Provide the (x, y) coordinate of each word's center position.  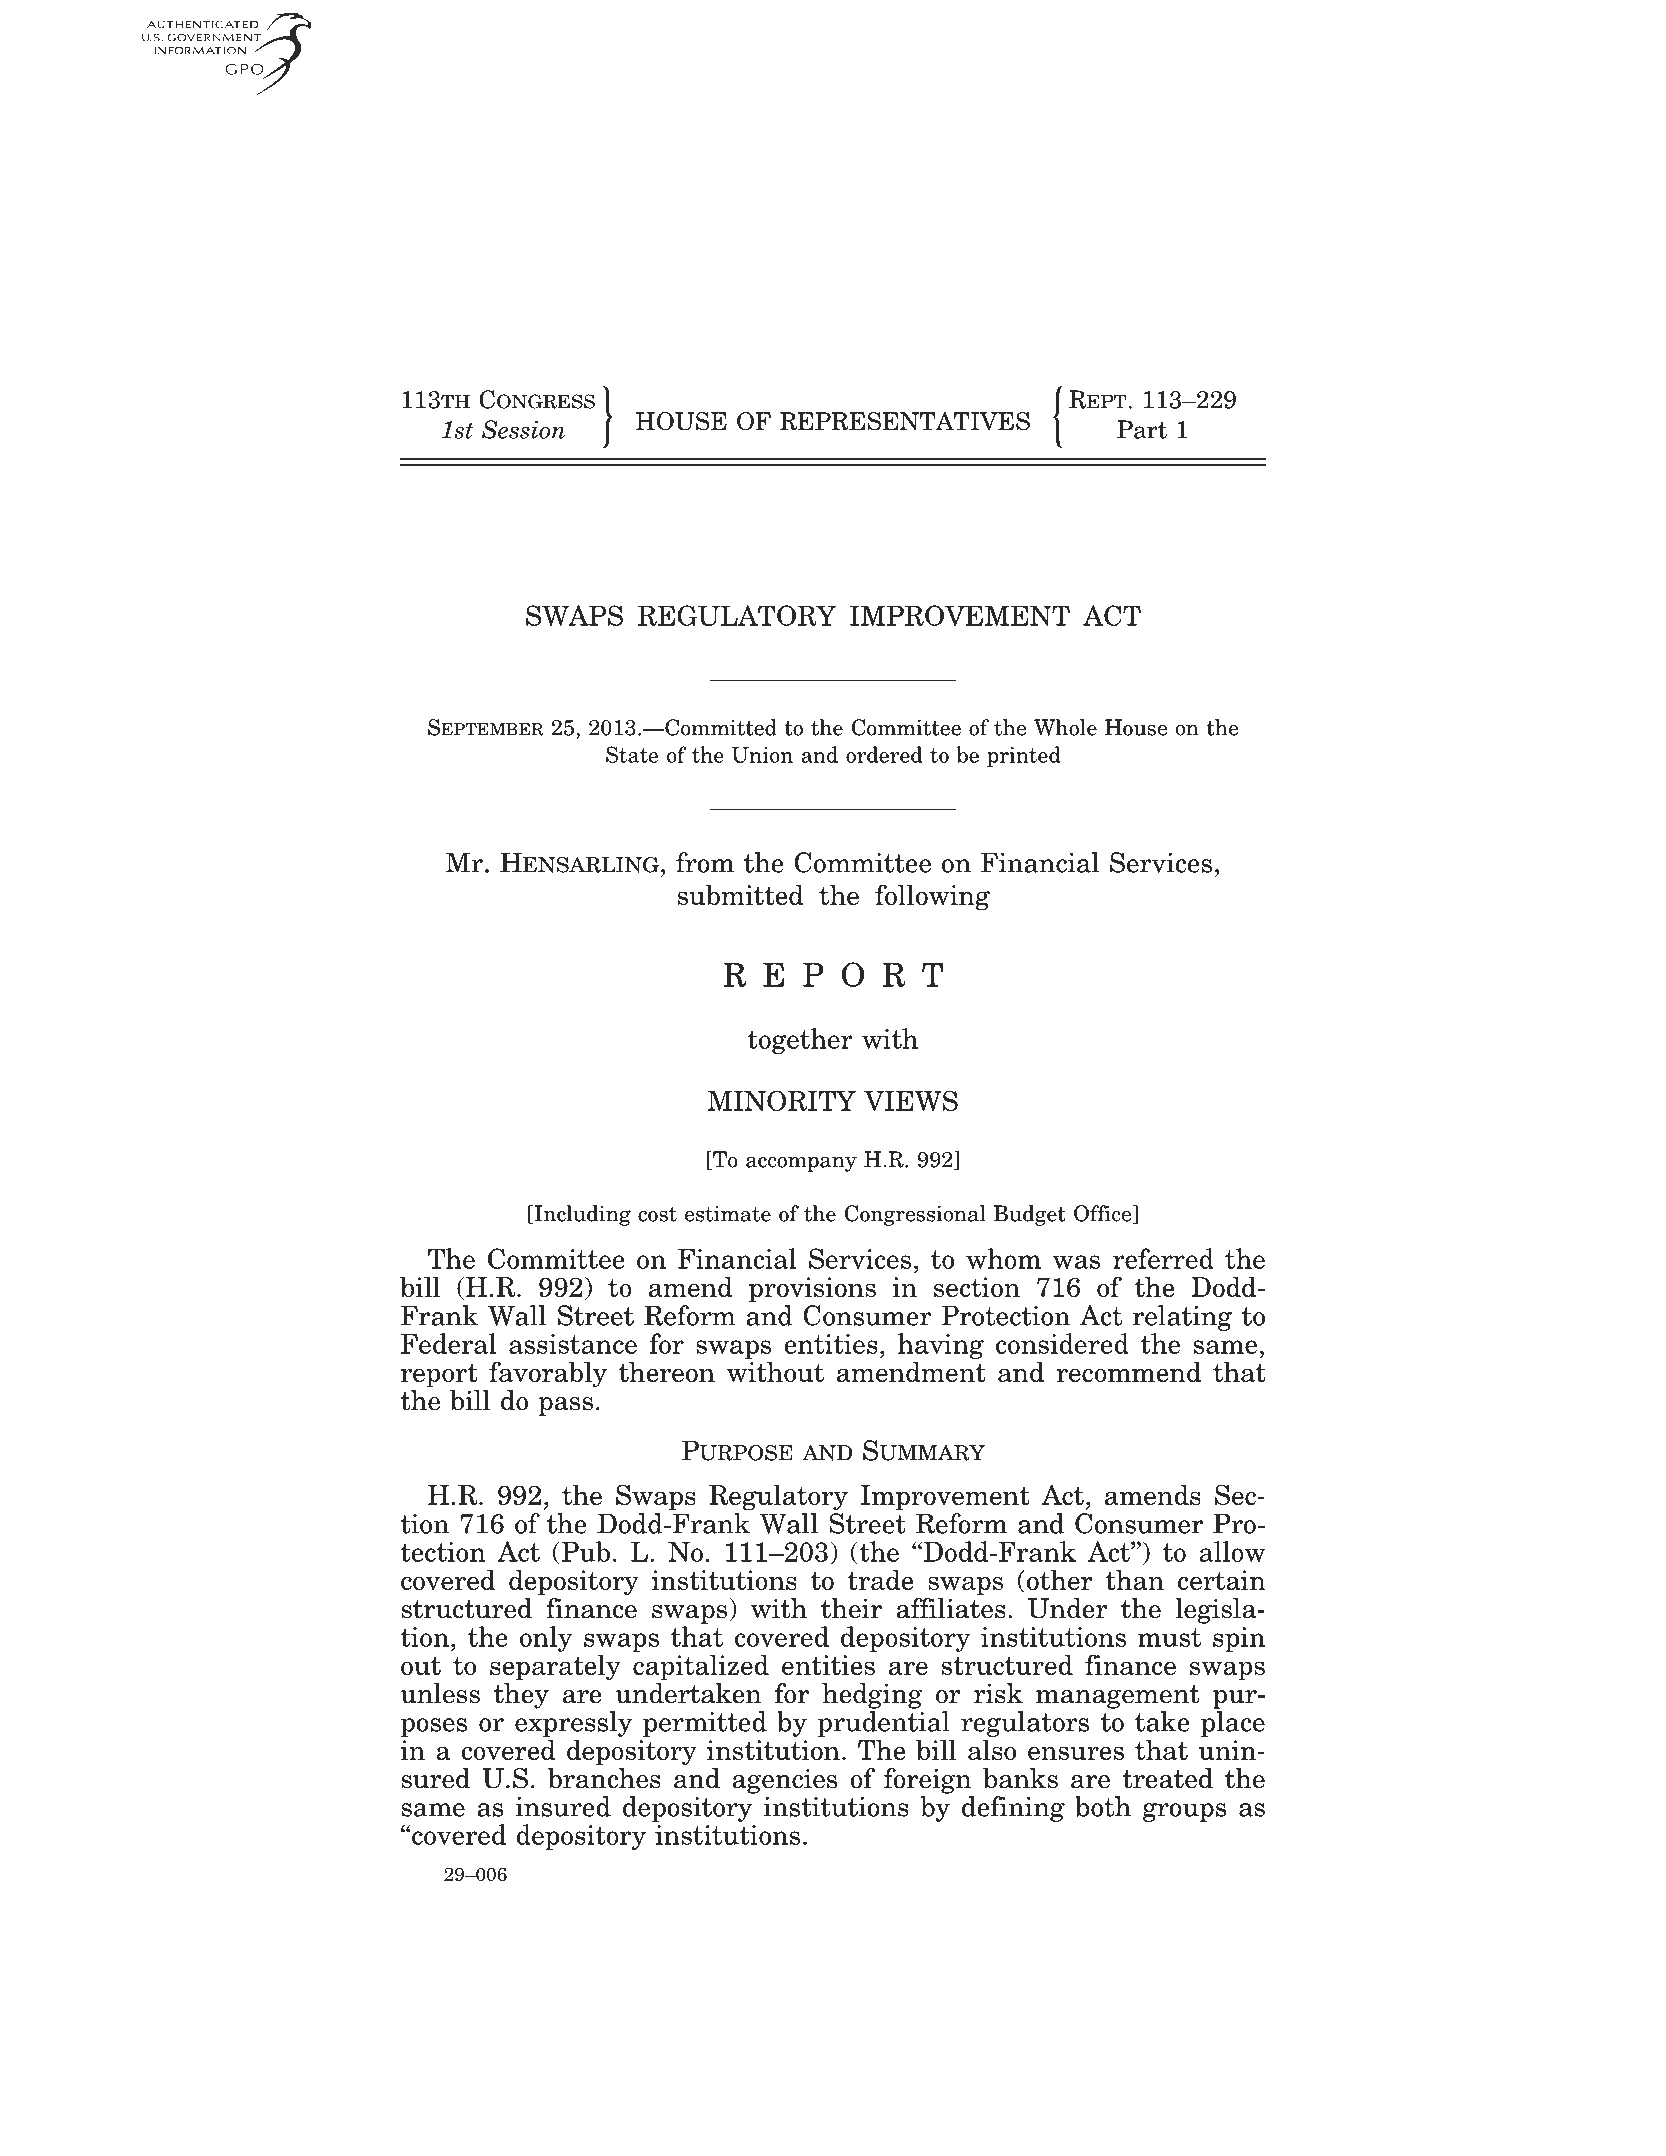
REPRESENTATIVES (905, 421)
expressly (573, 1724)
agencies (784, 1781)
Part (1142, 429)
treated (1168, 1778)
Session (523, 429)
